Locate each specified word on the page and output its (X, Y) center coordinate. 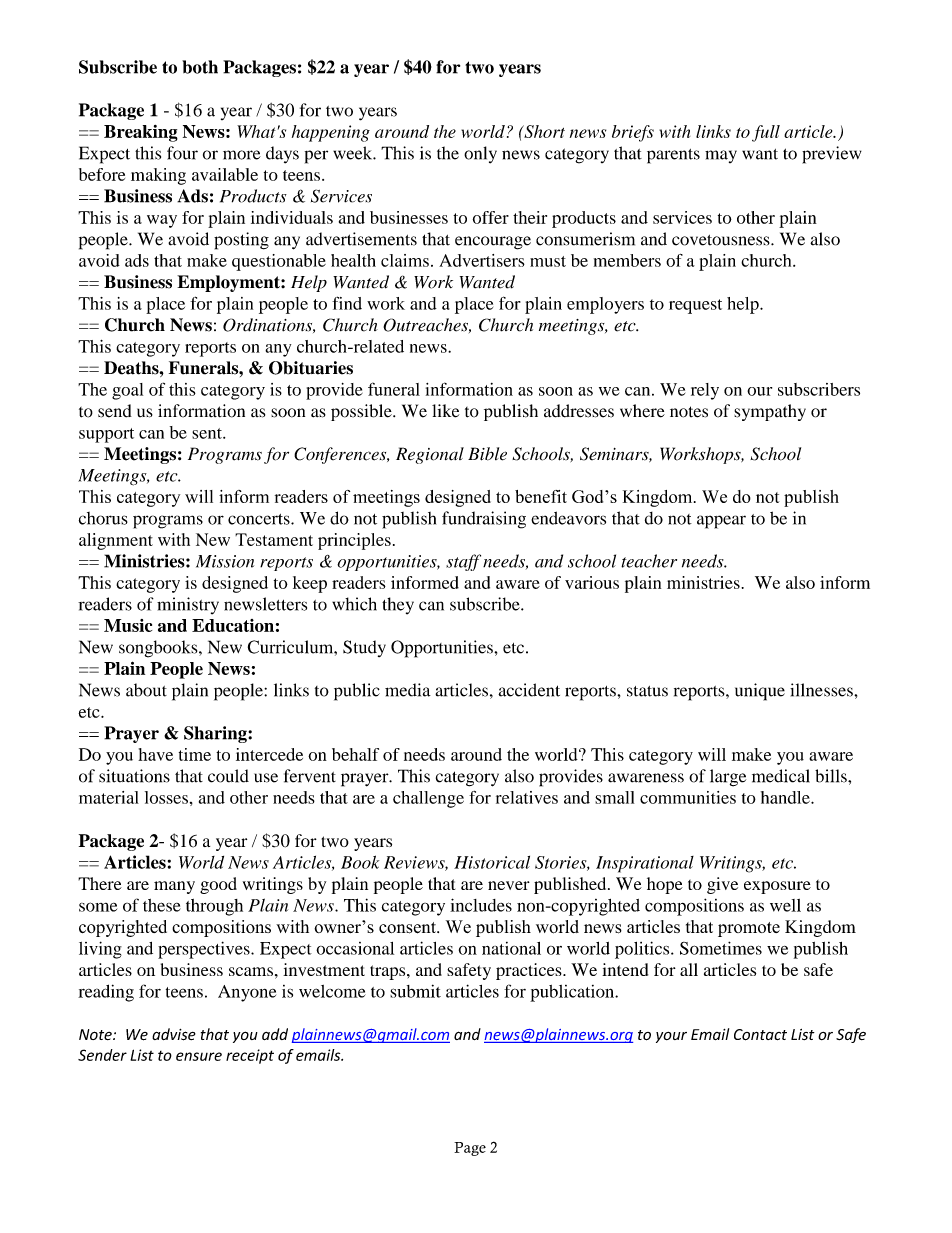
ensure (199, 1056)
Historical (492, 862)
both (200, 67)
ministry (188, 606)
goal (127, 391)
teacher (649, 561)
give (722, 885)
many (174, 887)
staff (463, 562)
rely (705, 391)
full (766, 133)
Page (470, 1149)
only (480, 155)
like (445, 411)
